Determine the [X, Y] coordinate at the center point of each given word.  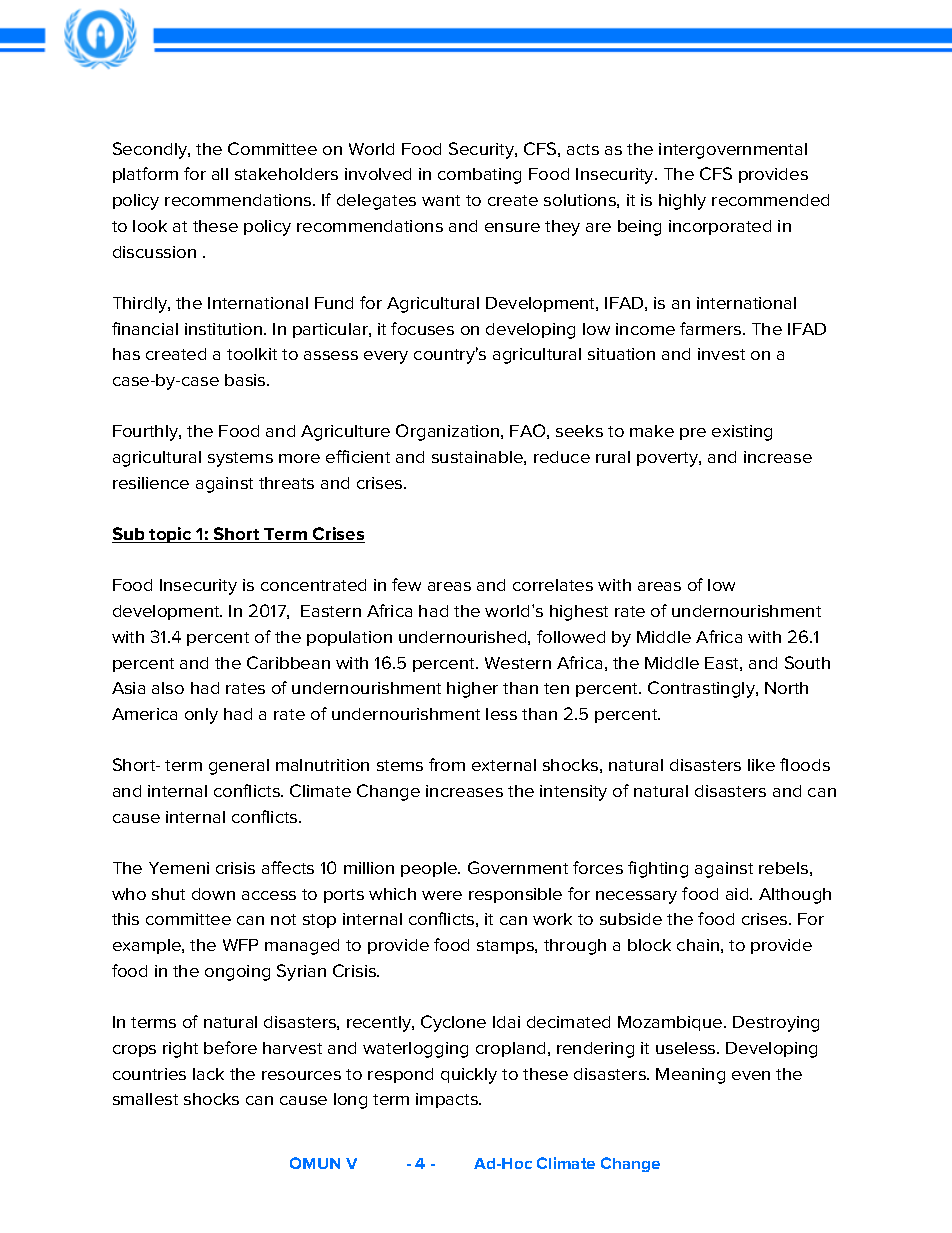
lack [208, 1074]
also [168, 688]
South [807, 662]
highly [682, 202]
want [441, 200]
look [150, 226]
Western [518, 663]
